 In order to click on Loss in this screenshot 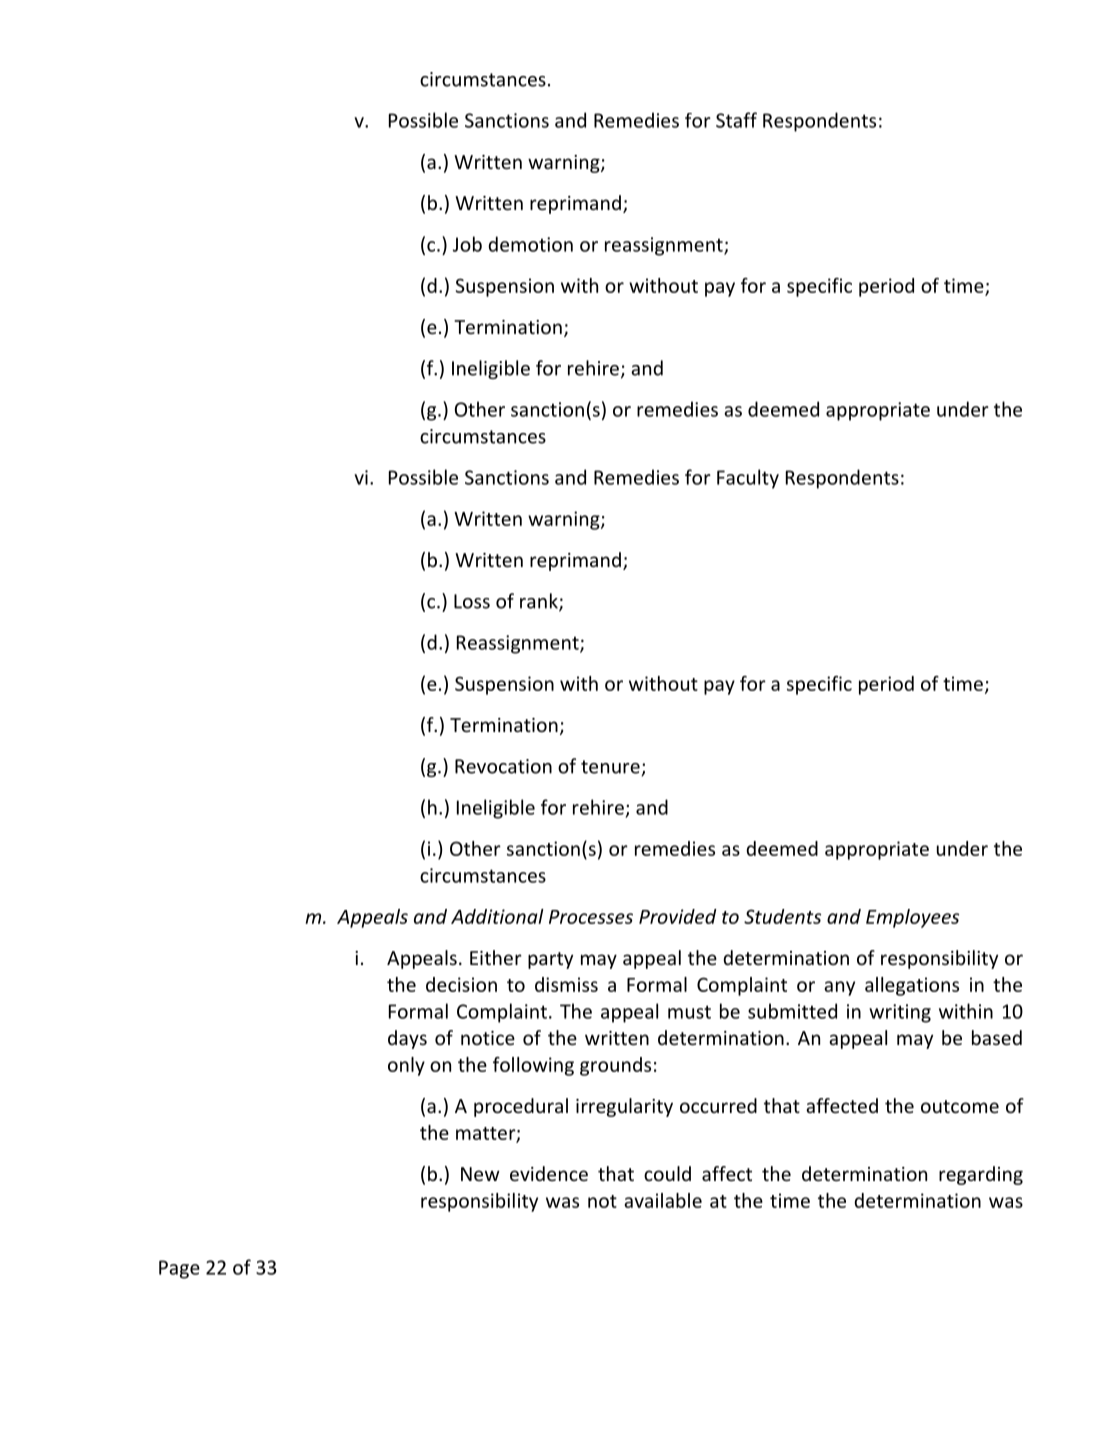, I will do `click(472, 601)`.
